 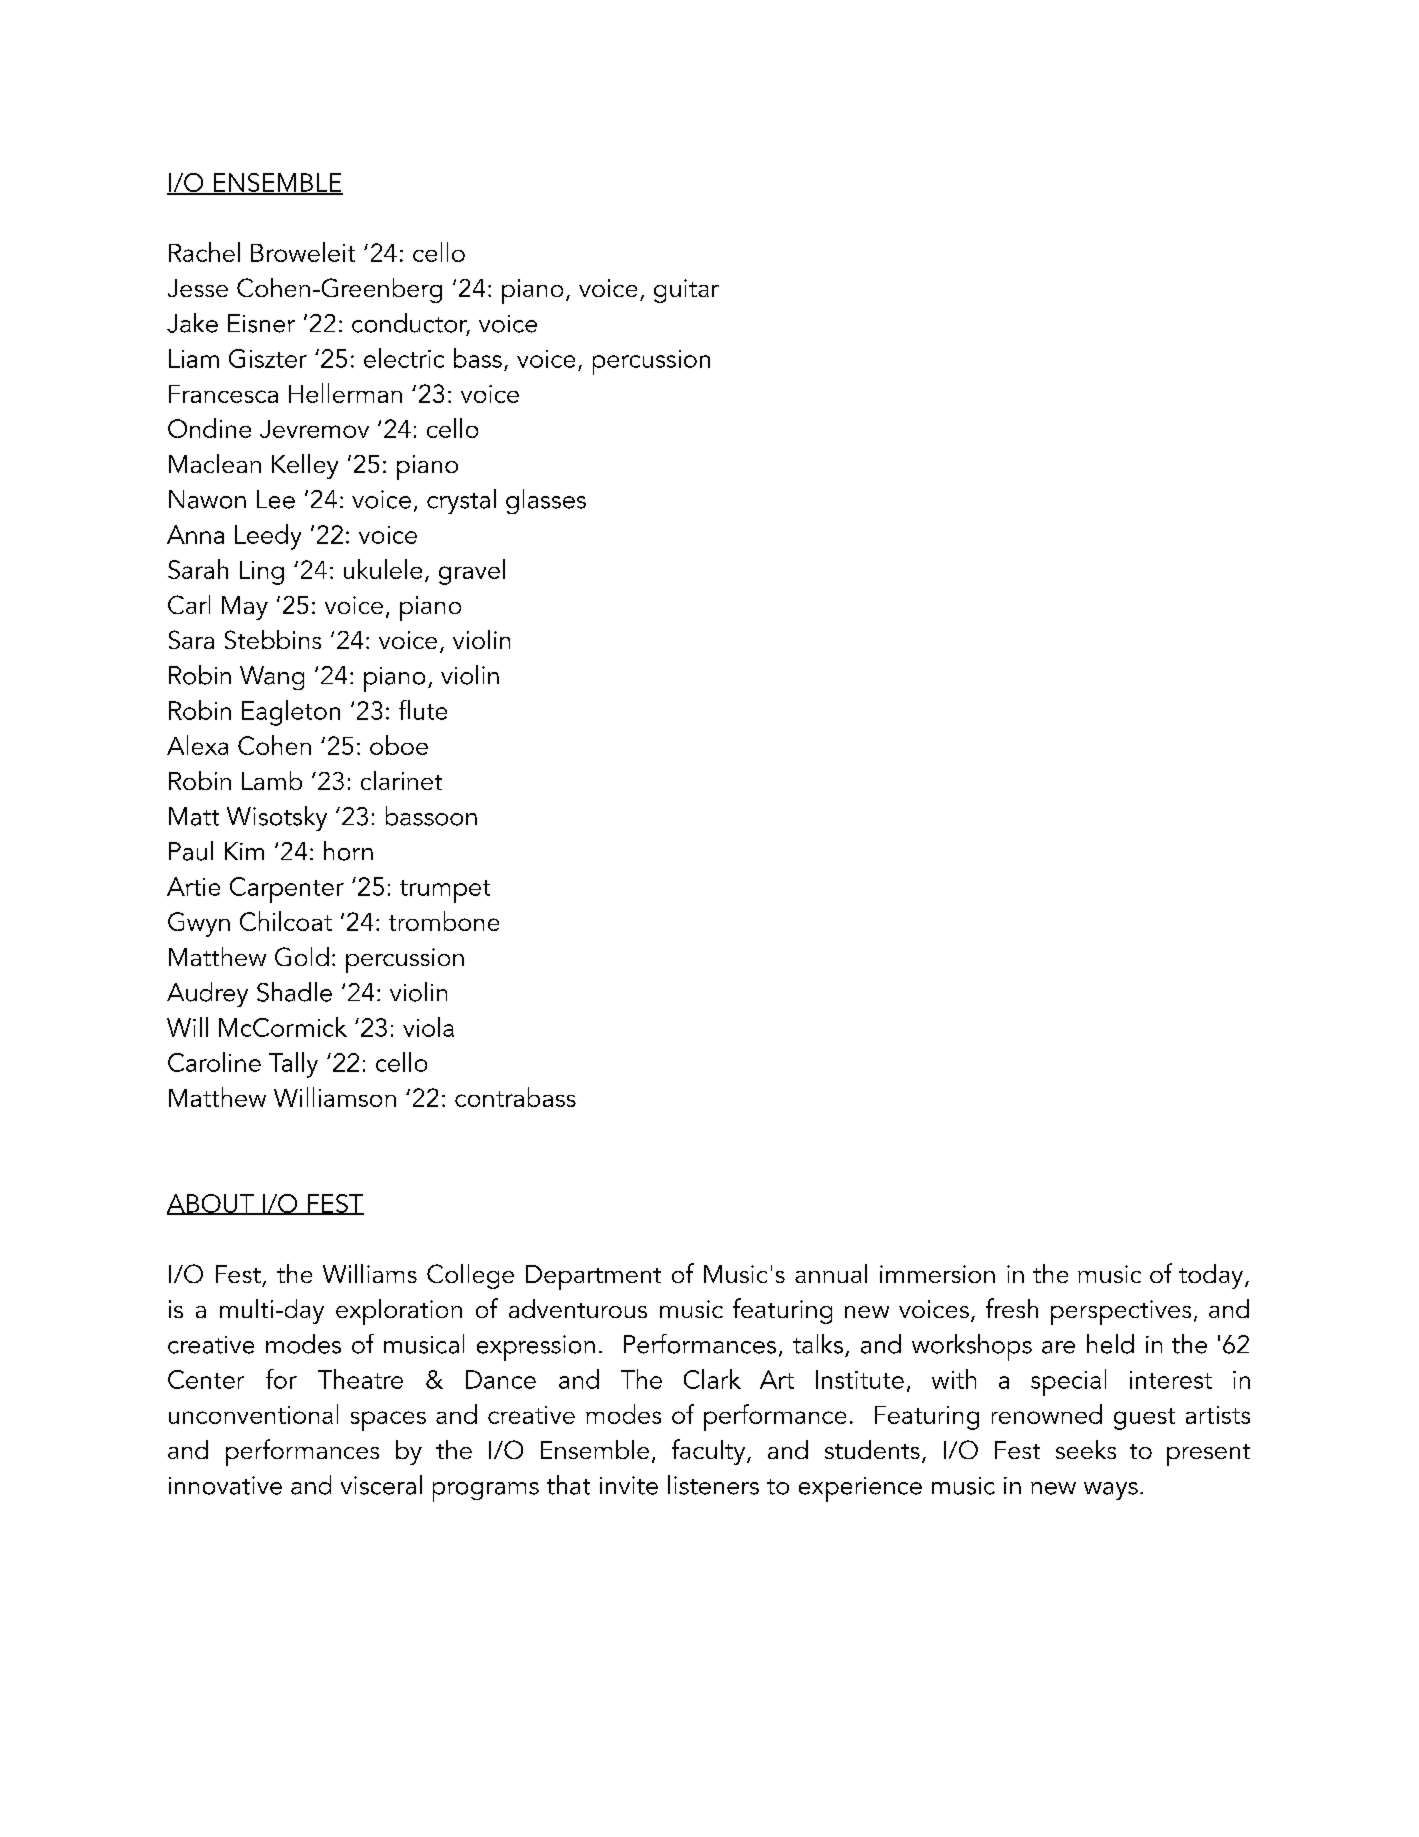 What do you see at coordinates (1212, 1276) in the document?
I see `today` at bounding box center [1212, 1276].
